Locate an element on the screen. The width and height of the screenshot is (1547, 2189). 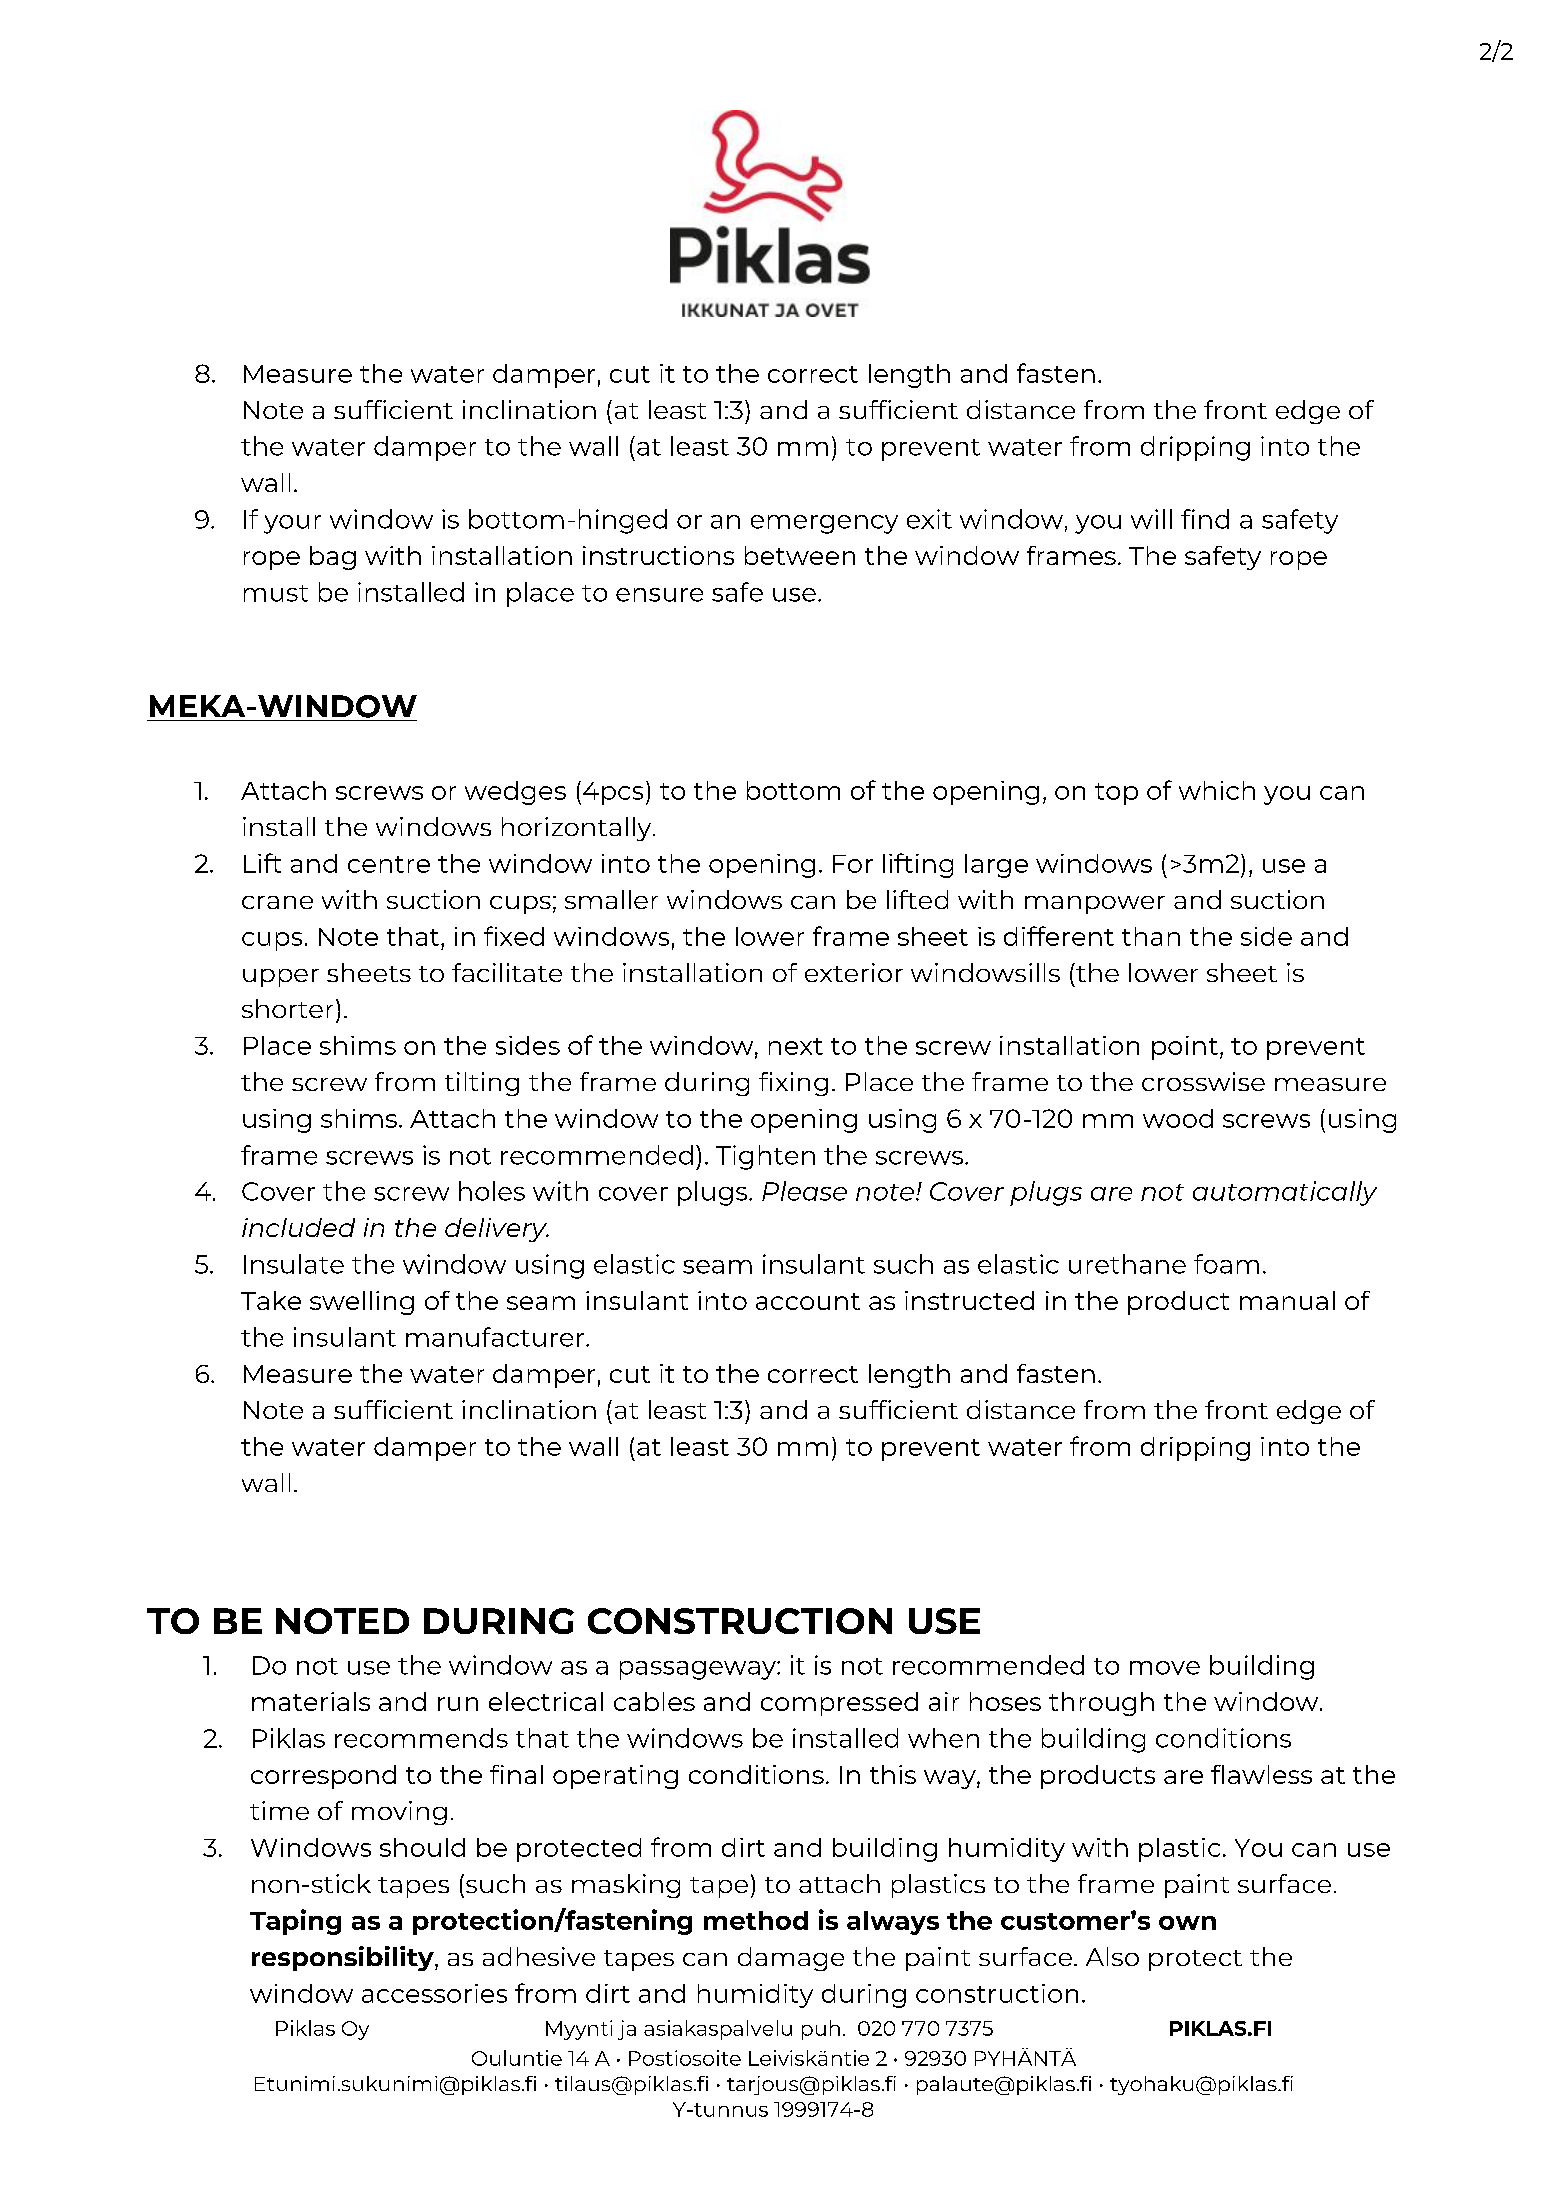
will is located at coordinates (1151, 519).
